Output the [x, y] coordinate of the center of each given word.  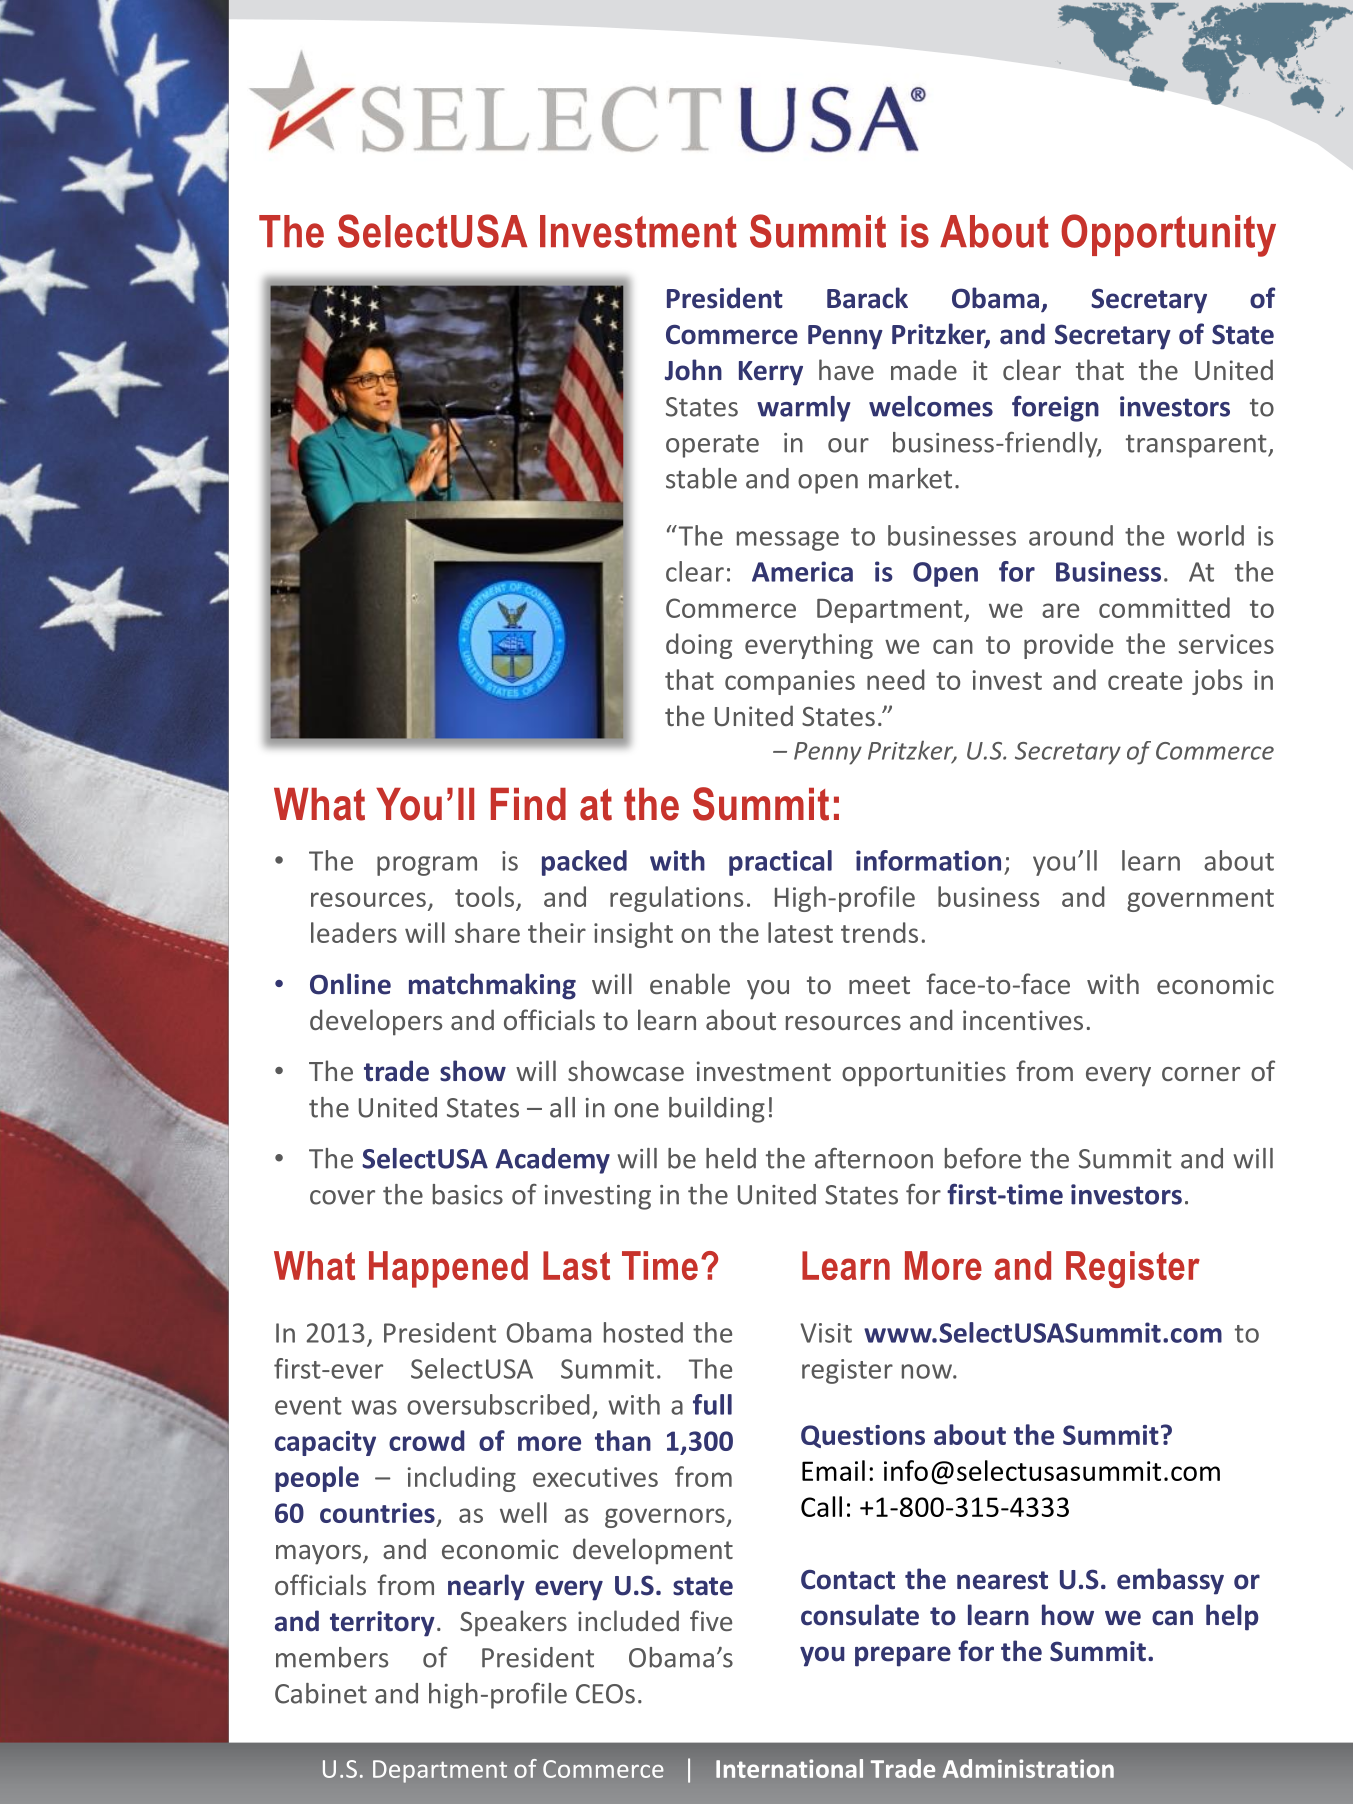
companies [790, 682]
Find [528, 804]
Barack [867, 298]
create [1145, 681]
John [693, 370]
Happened [448, 1269]
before [983, 1158]
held [731, 1158]
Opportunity [1168, 235]
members [332, 1657]
